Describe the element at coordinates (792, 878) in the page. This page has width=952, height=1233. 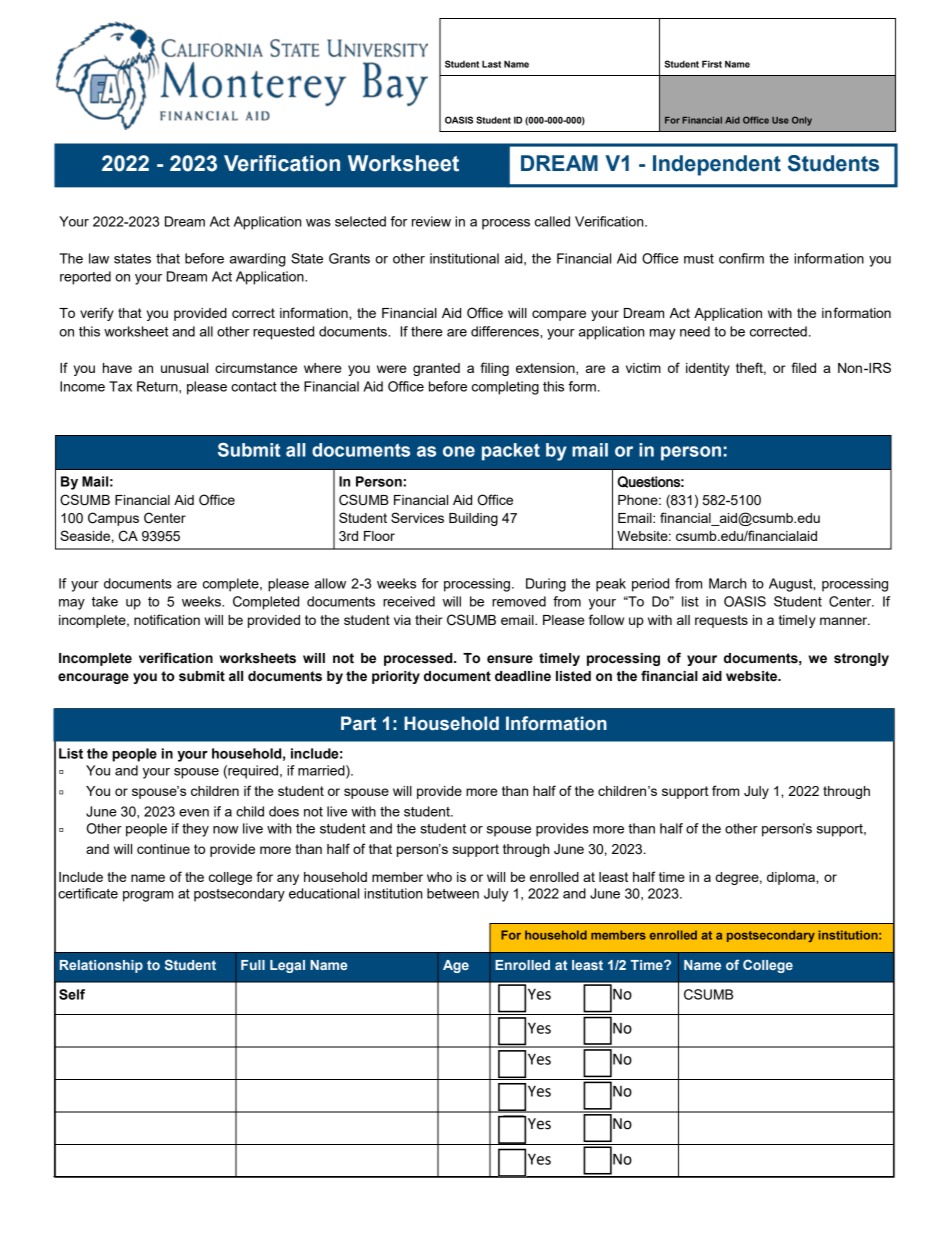
I see `diploma` at that location.
